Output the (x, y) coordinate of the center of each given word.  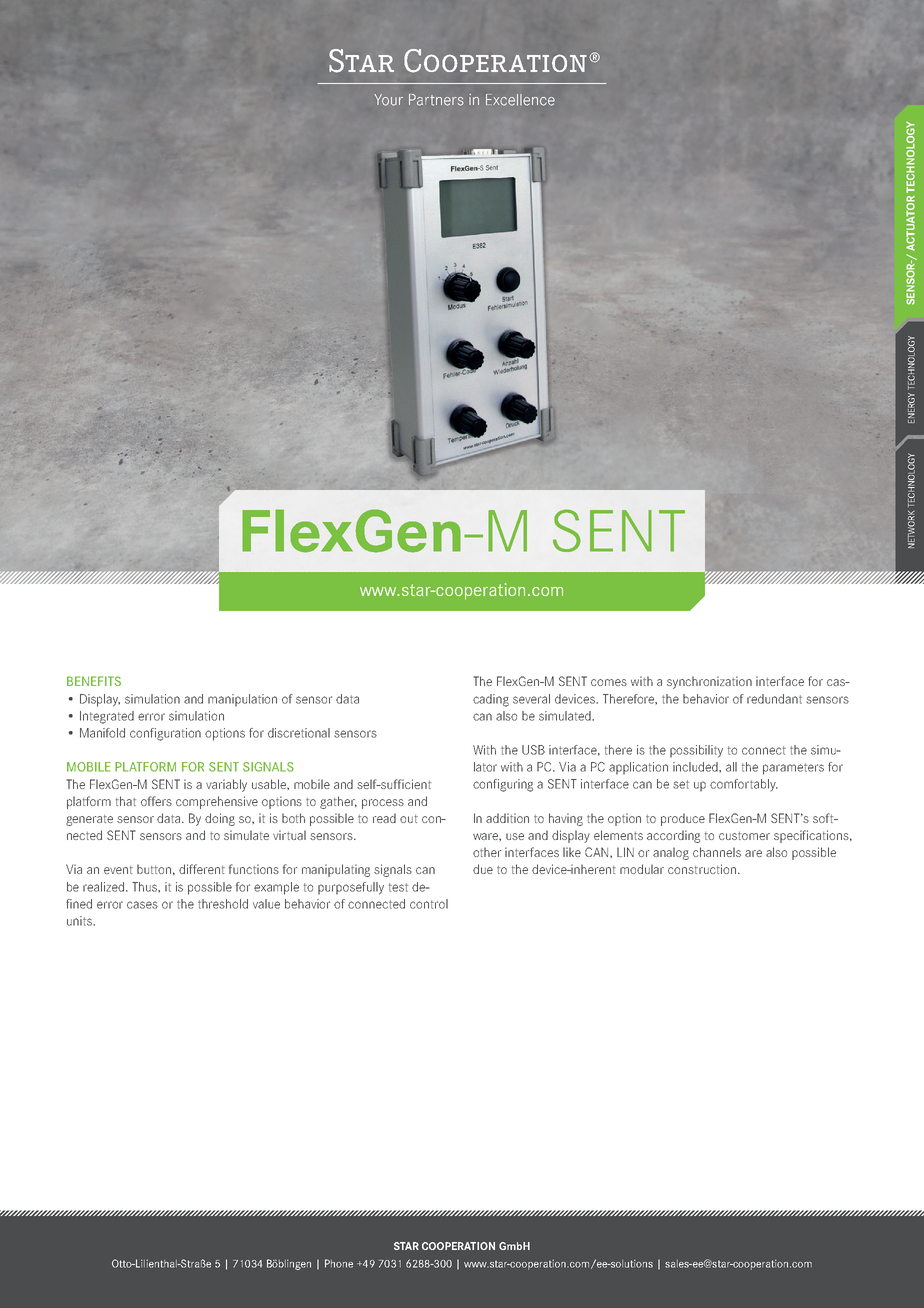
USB (533, 750)
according (673, 836)
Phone (339, 1263)
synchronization (709, 682)
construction (702, 869)
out (409, 819)
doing (220, 819)
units (80, 921)
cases (142, 905)
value (266, 904)
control (429, 904)
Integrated (107, 717)
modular (642, 869)
